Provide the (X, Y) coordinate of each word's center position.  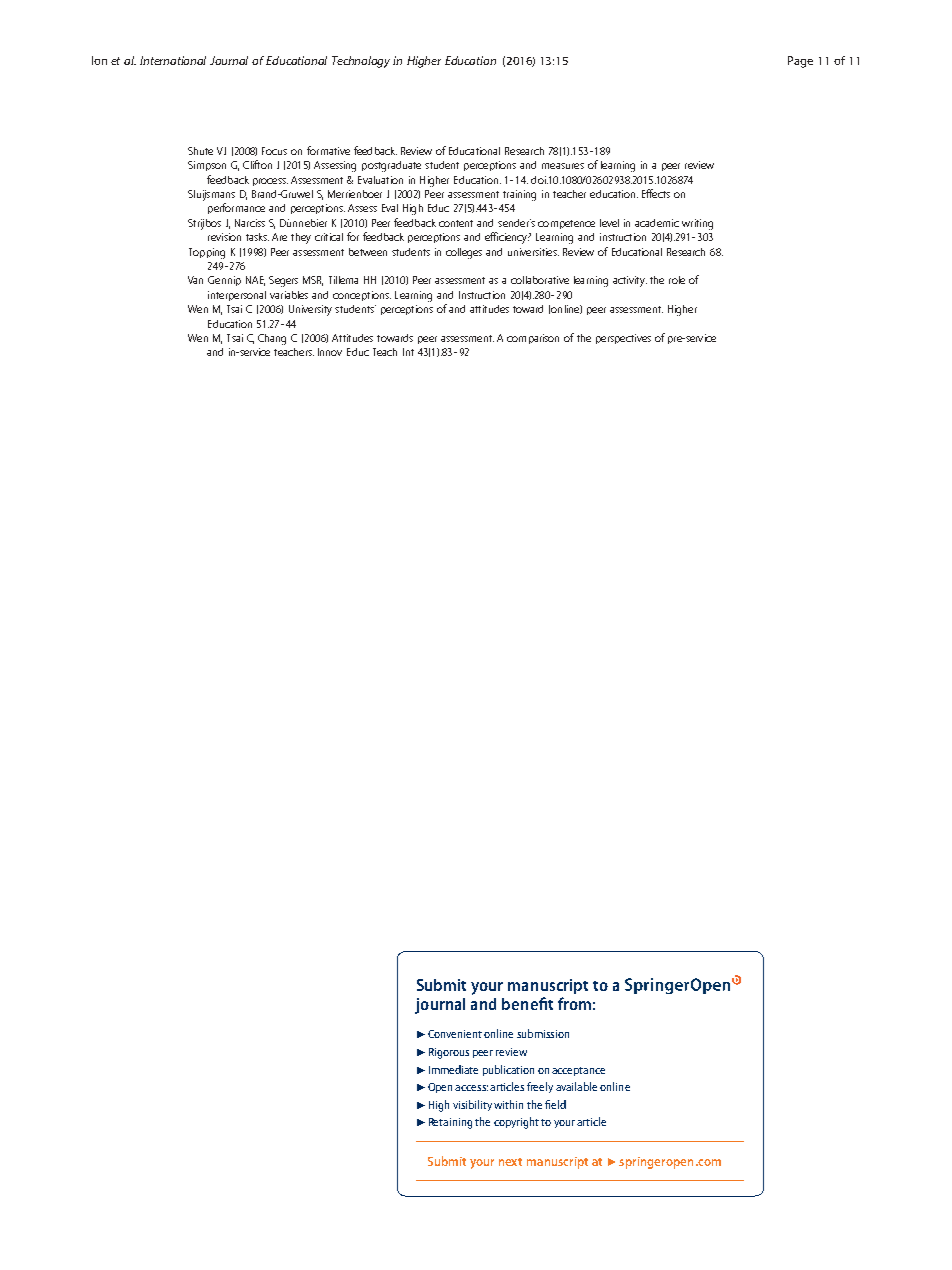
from (574, 1003)
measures (563, 166)
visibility (472, 1105)
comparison (533, 339)
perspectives (623, 339)
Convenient (455, 1034)
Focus (274, 151)
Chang (272, 339)
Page (800, 62)
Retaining (450, 1123)
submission (543, 1033)
